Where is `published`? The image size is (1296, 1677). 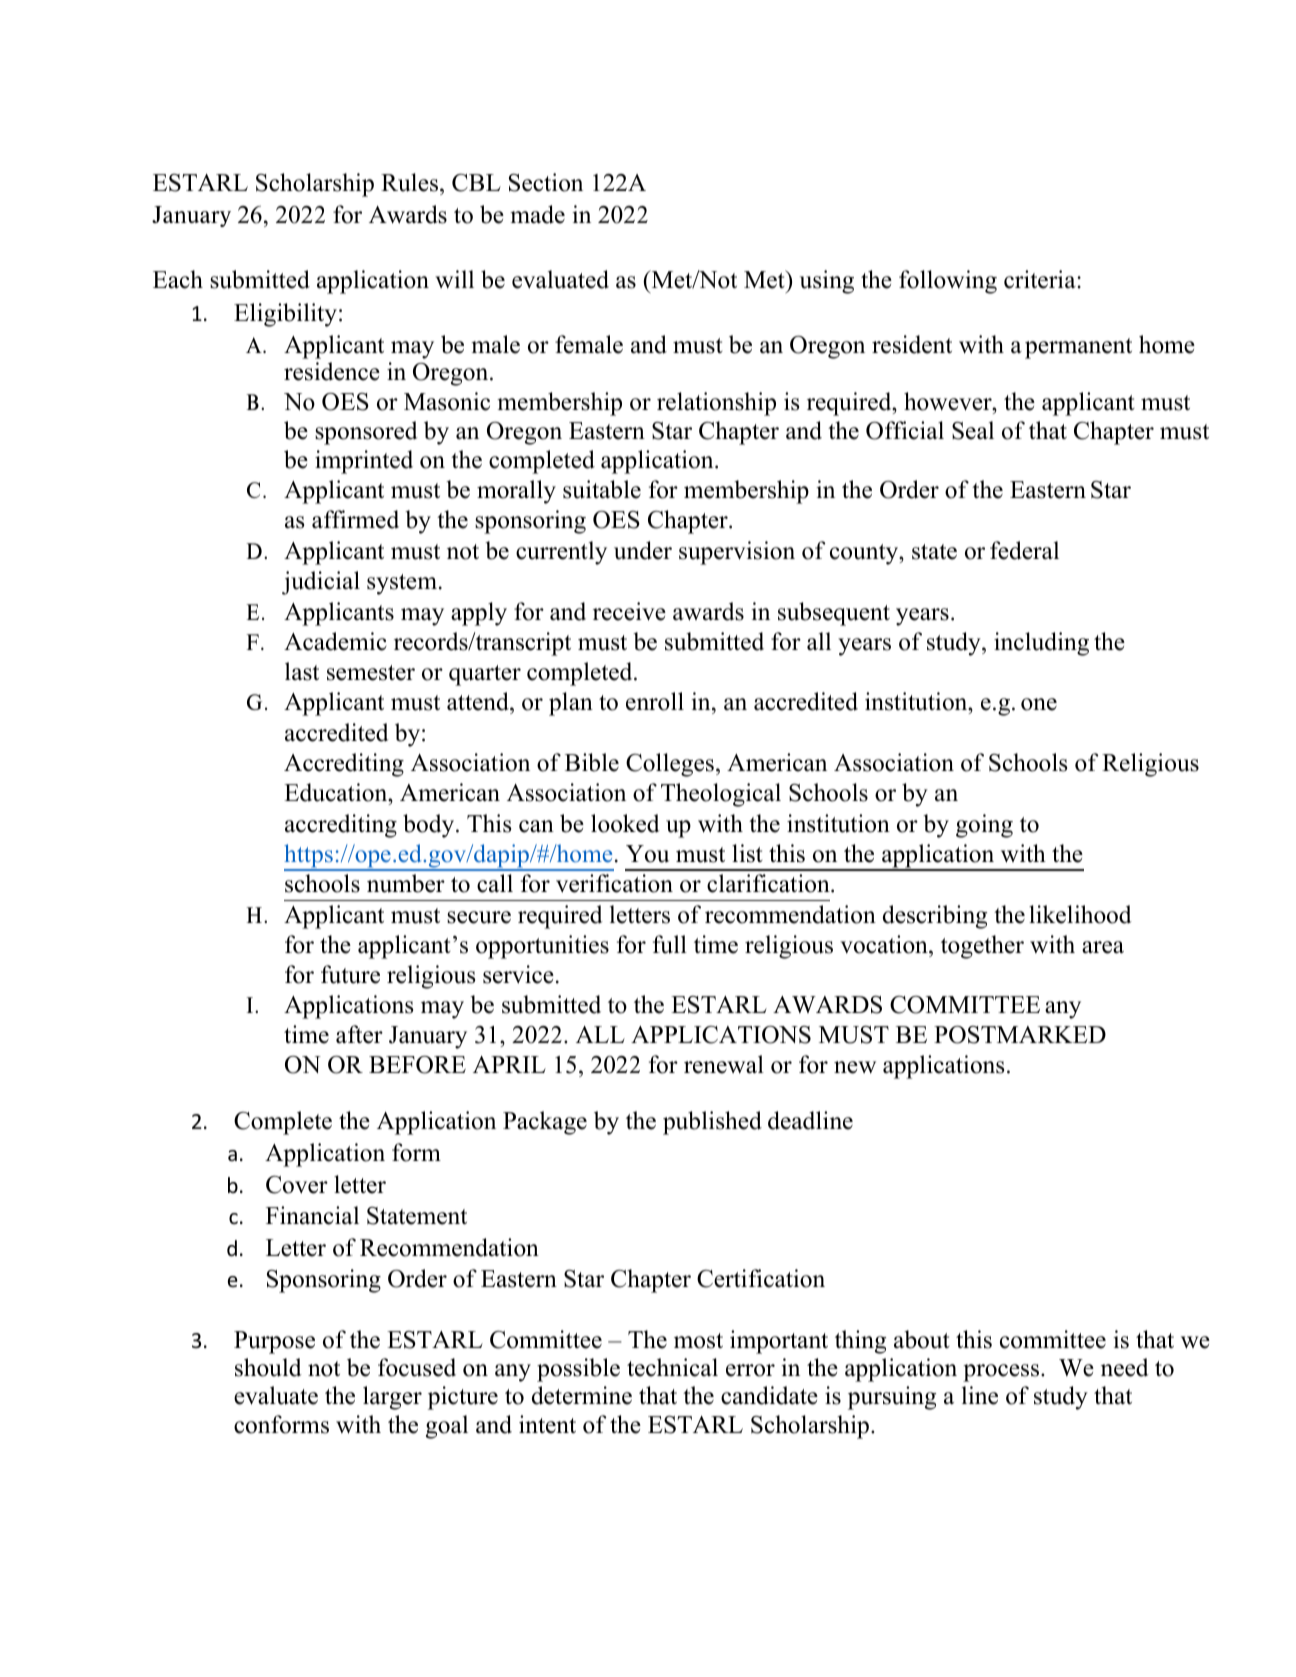 published is located at coordinates (712, 1123).
